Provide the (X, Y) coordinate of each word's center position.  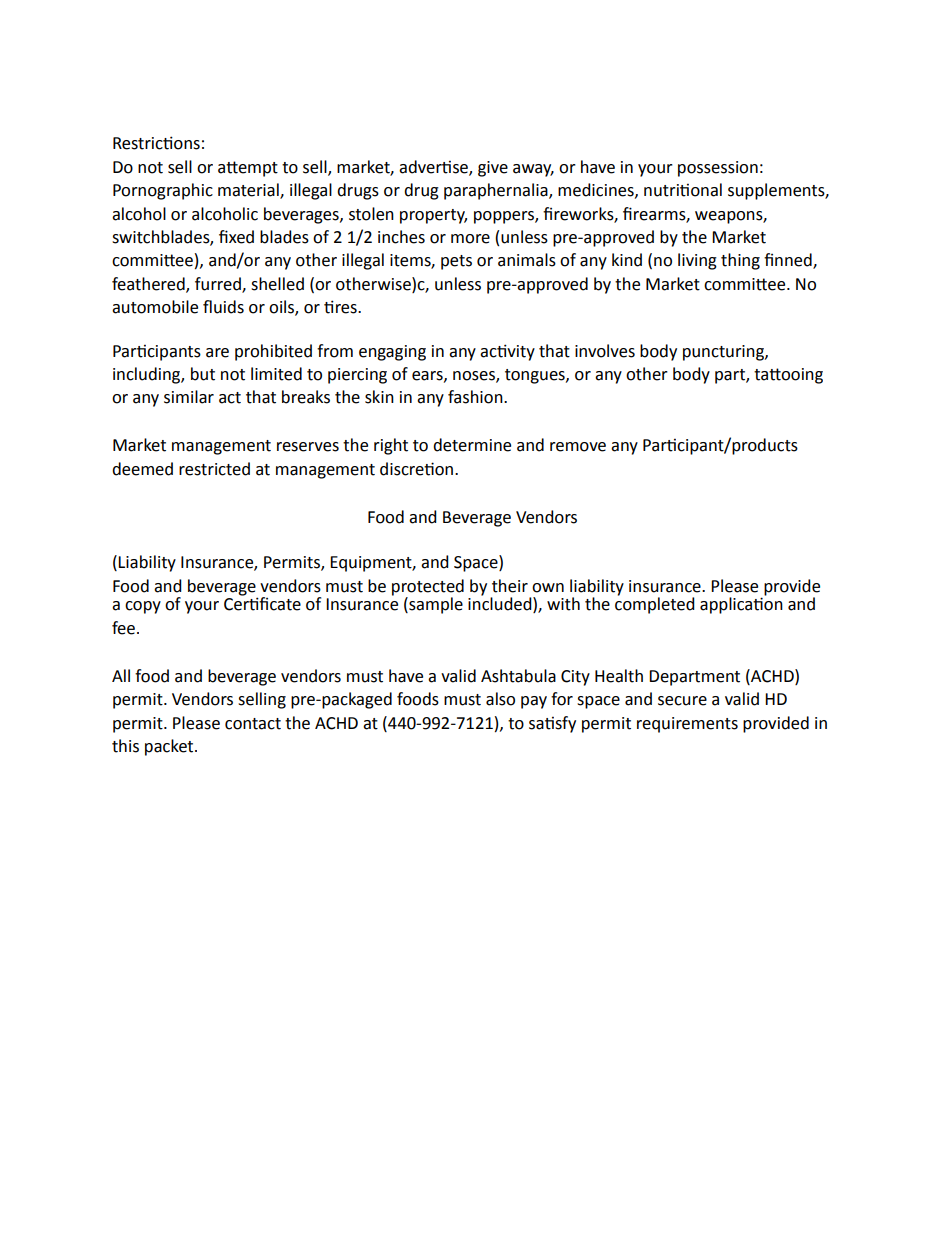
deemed (142, 469)
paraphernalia (497, 191)
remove (578, 447)
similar (189, 397)
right (391, 446)
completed (655, 604)
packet (170, 747)
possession (718, 169)
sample (435, 605)
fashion (476, 397)
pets (456, 262)
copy (143, 607)
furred (219, 284)
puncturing (724, 353)
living (697, 261)
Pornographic (163, 191)
